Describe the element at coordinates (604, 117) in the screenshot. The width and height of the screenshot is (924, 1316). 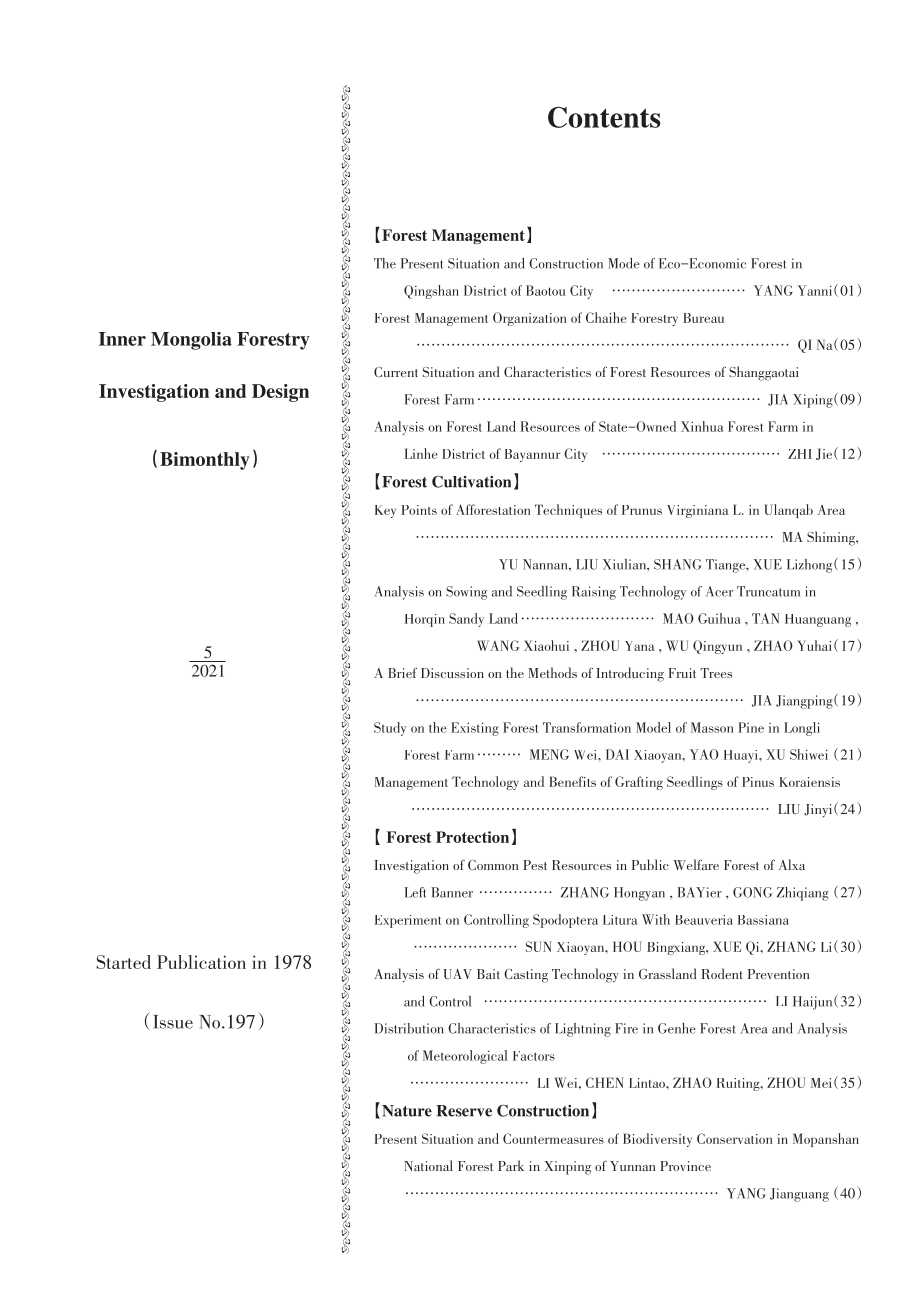
I see `Contents` at that location.
